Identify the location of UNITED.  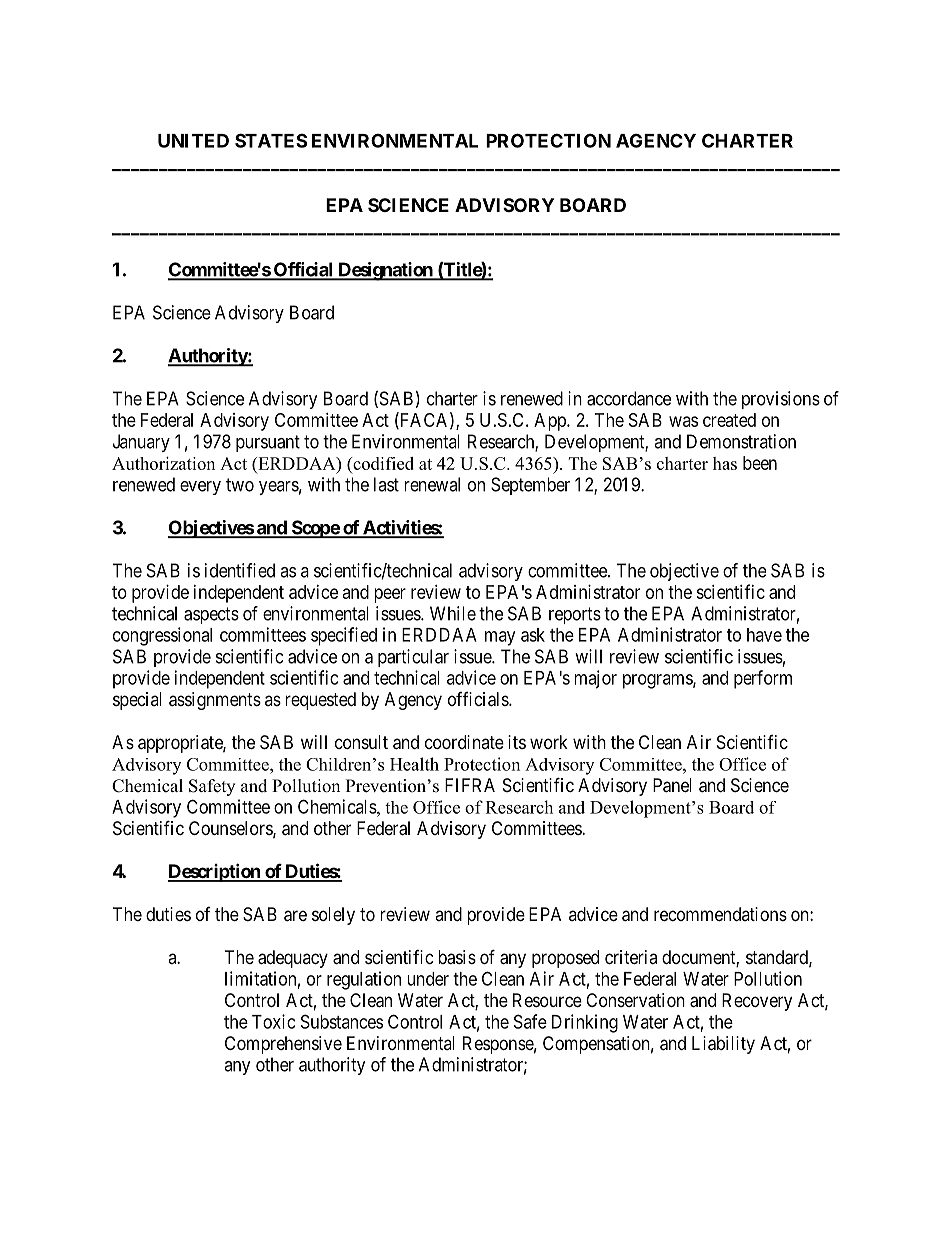
(193, 141).
